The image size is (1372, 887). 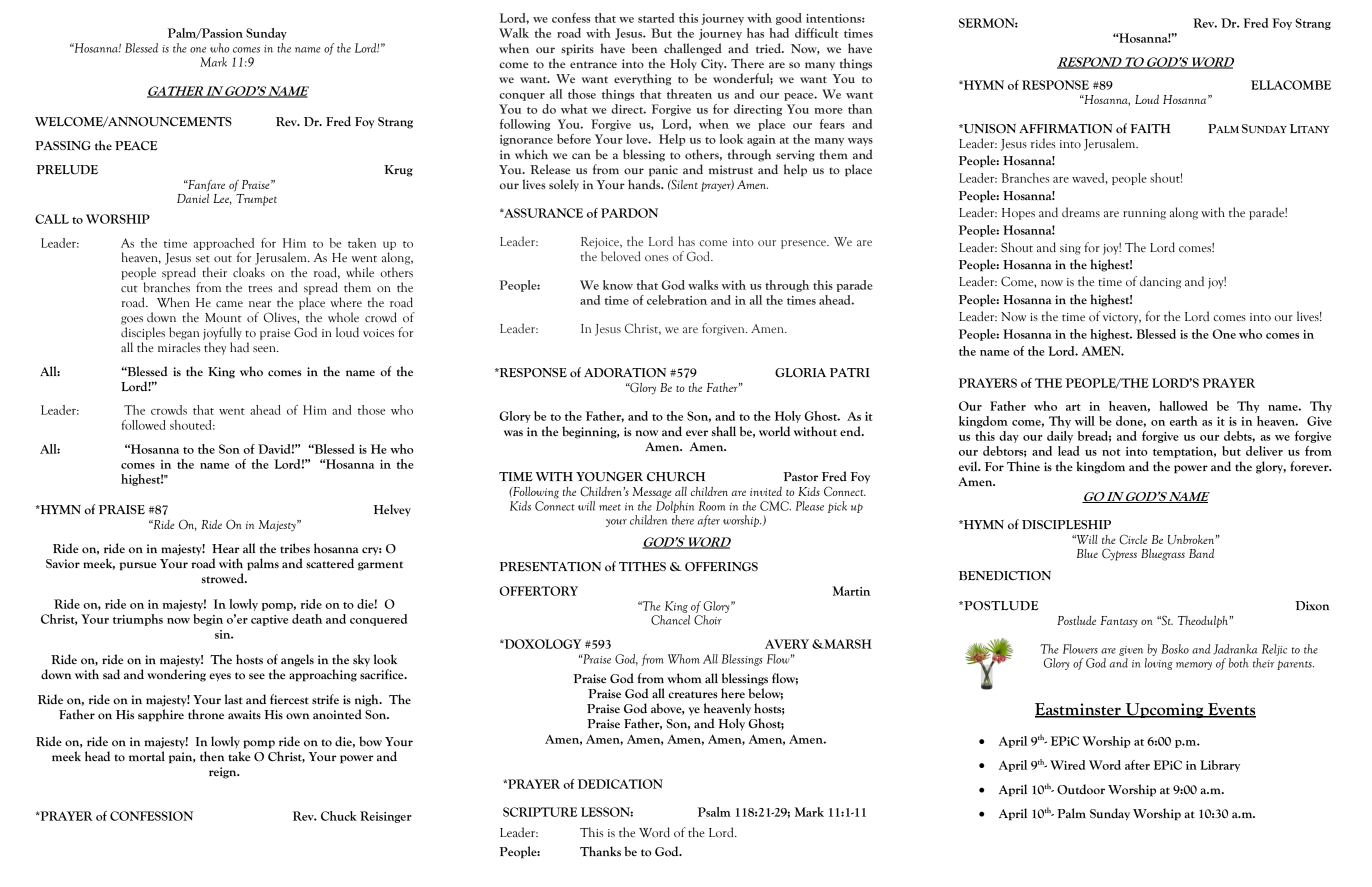 What do you see at coordinates (1160, 282) in the screenshot?
I see `dancing` at bounding box center [1160, 282].
